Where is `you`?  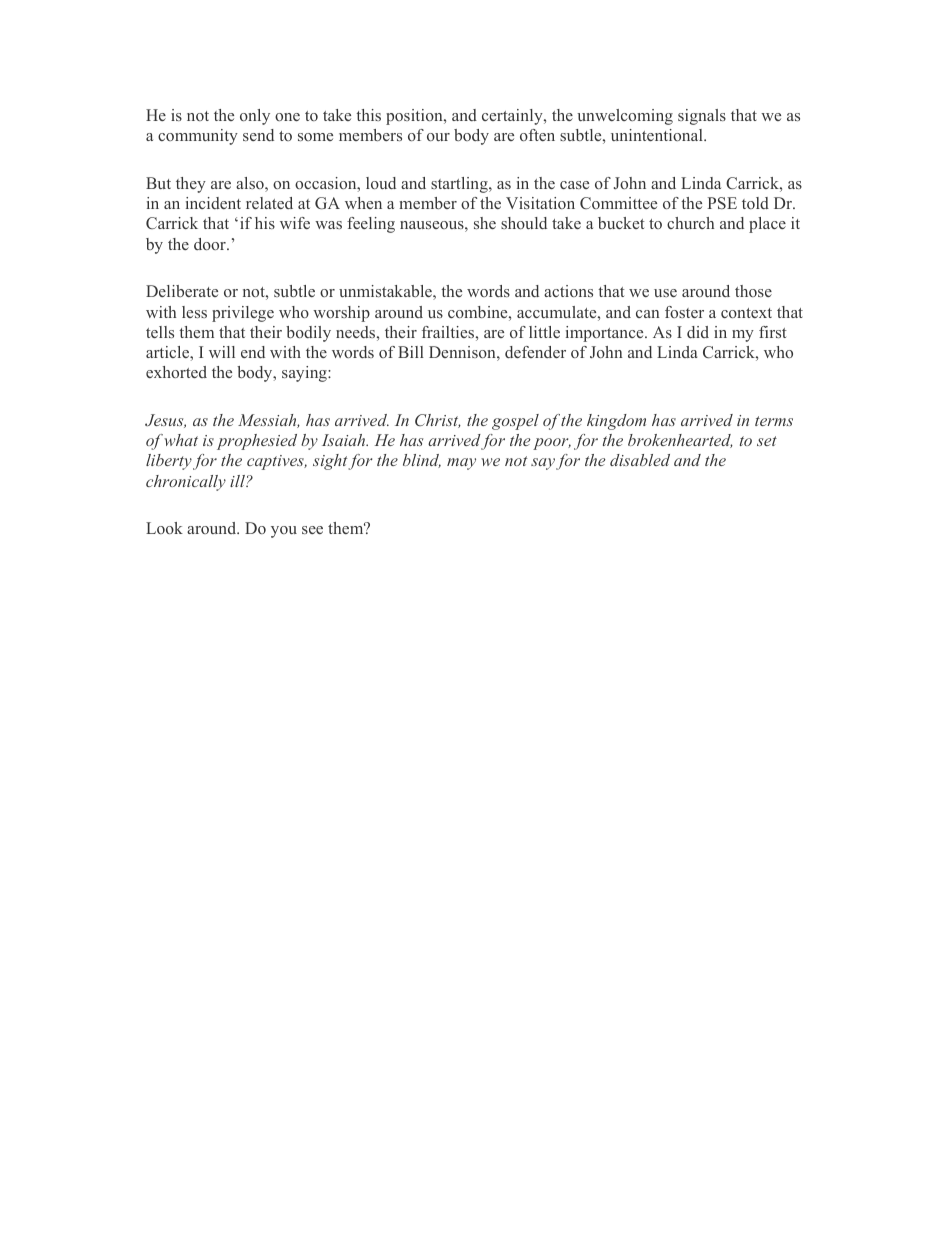 you is located at coordinates (284, 532).
